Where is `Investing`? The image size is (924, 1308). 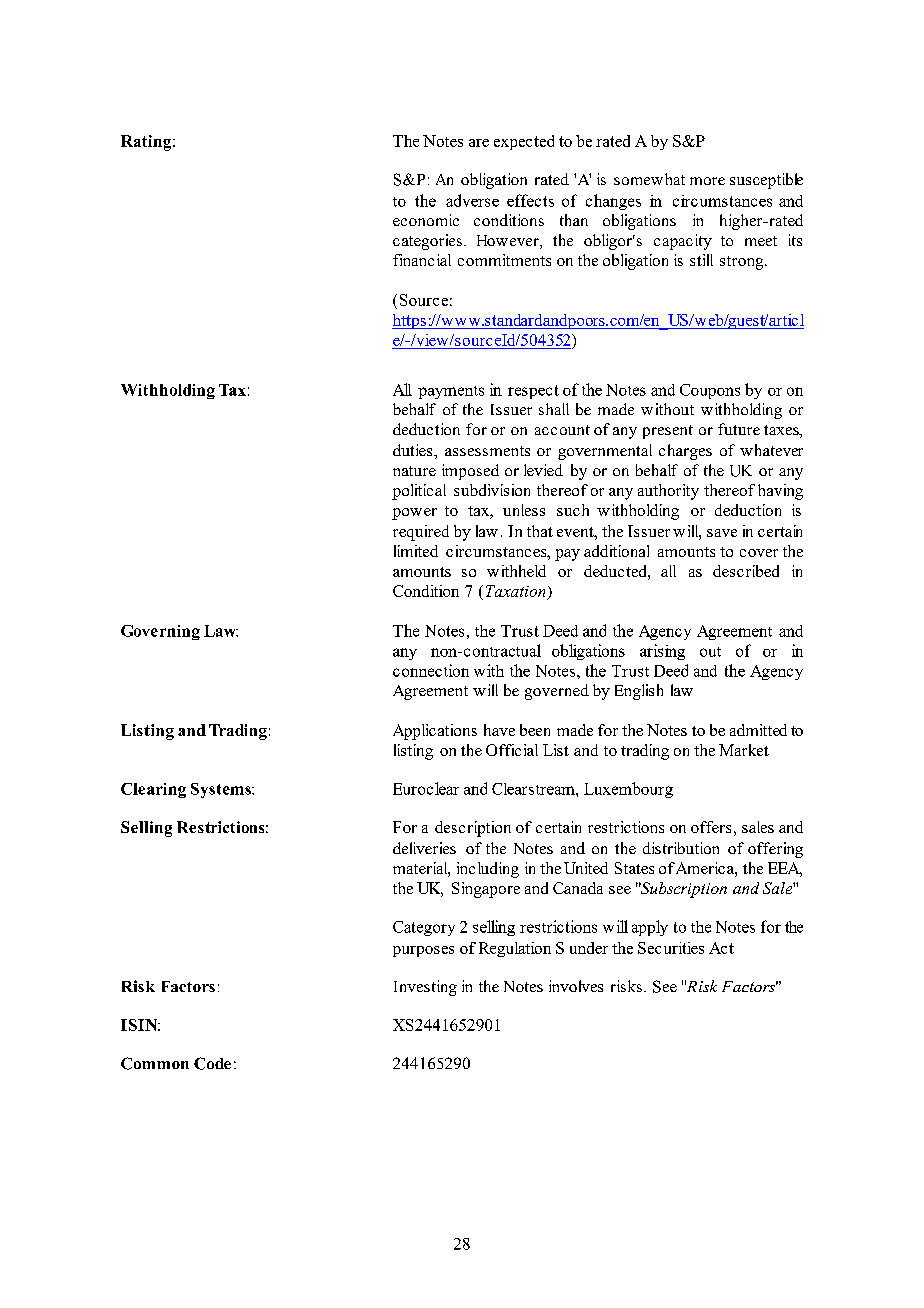 Investing is located at coordinates (425, 988).
